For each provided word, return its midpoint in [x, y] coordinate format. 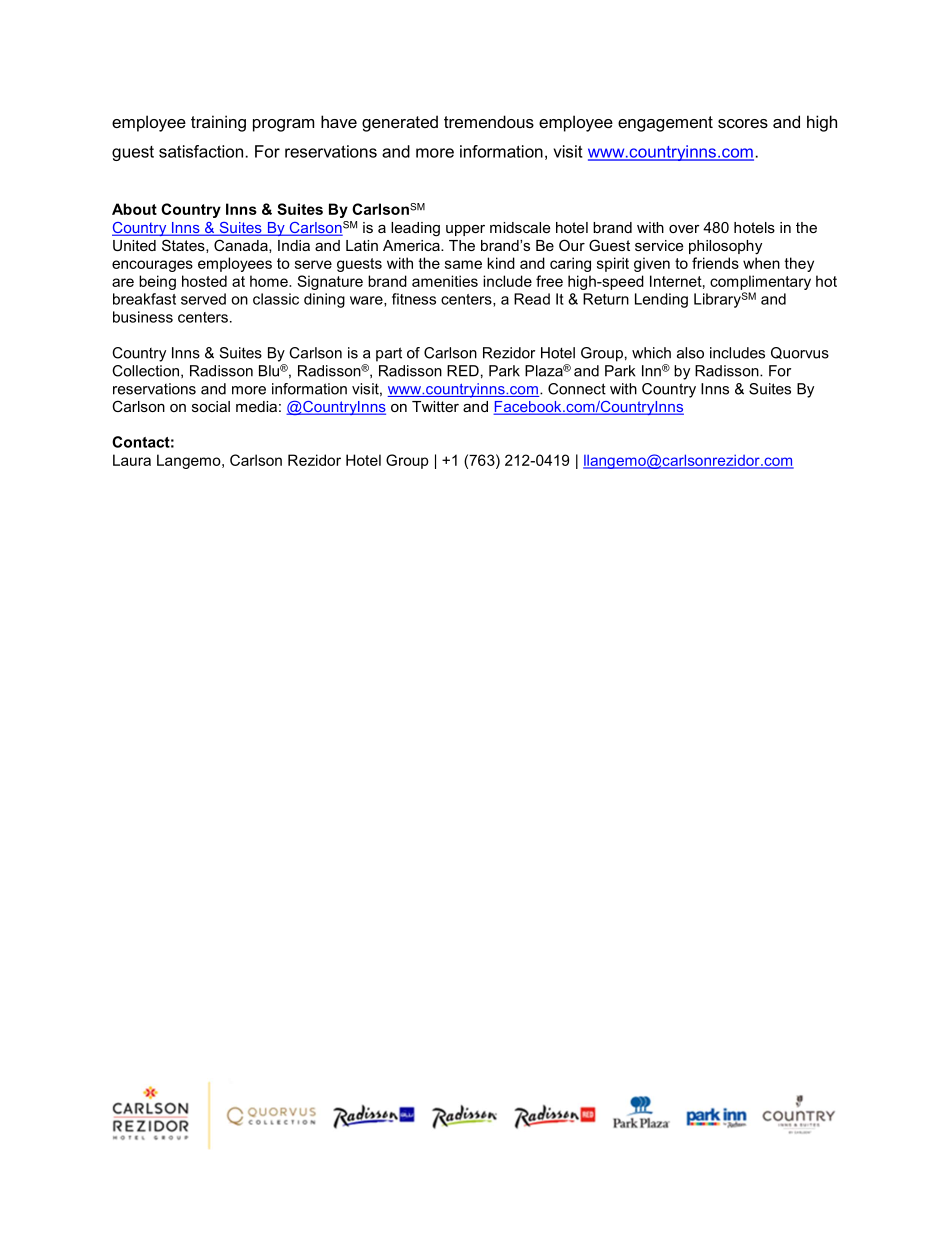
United [134, 245]
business [143, 317]
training [218, 123]
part [389, 354]
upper [465, 230]
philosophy [725, 247]
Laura [132, 460]
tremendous [489, 121]
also [690, 353]
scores [743, 123]
